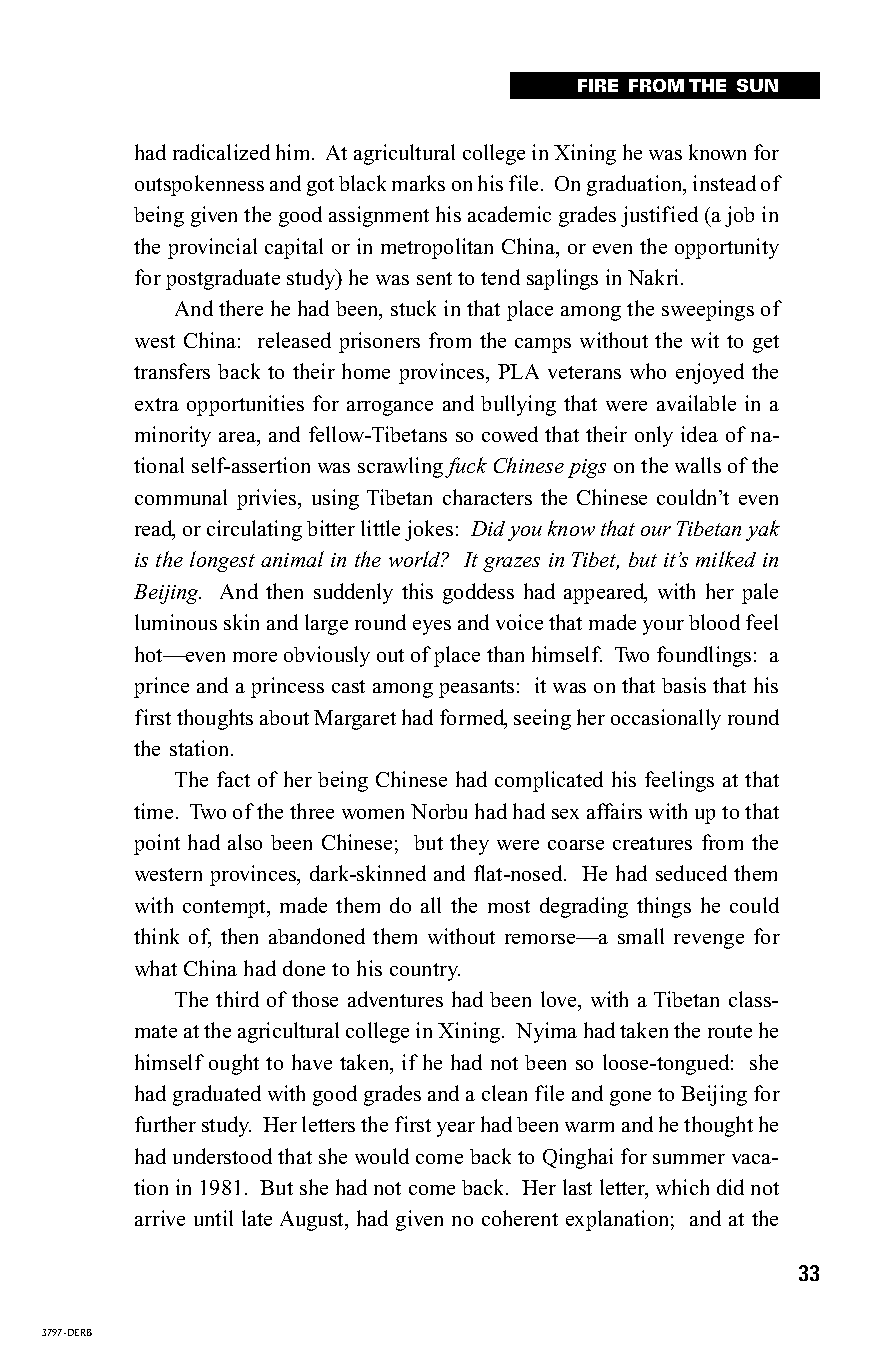 This screenshot has height=1372, width=887. Describe the element at coordinates (698, 465) in the screenshot. I see `walls` at that location.
